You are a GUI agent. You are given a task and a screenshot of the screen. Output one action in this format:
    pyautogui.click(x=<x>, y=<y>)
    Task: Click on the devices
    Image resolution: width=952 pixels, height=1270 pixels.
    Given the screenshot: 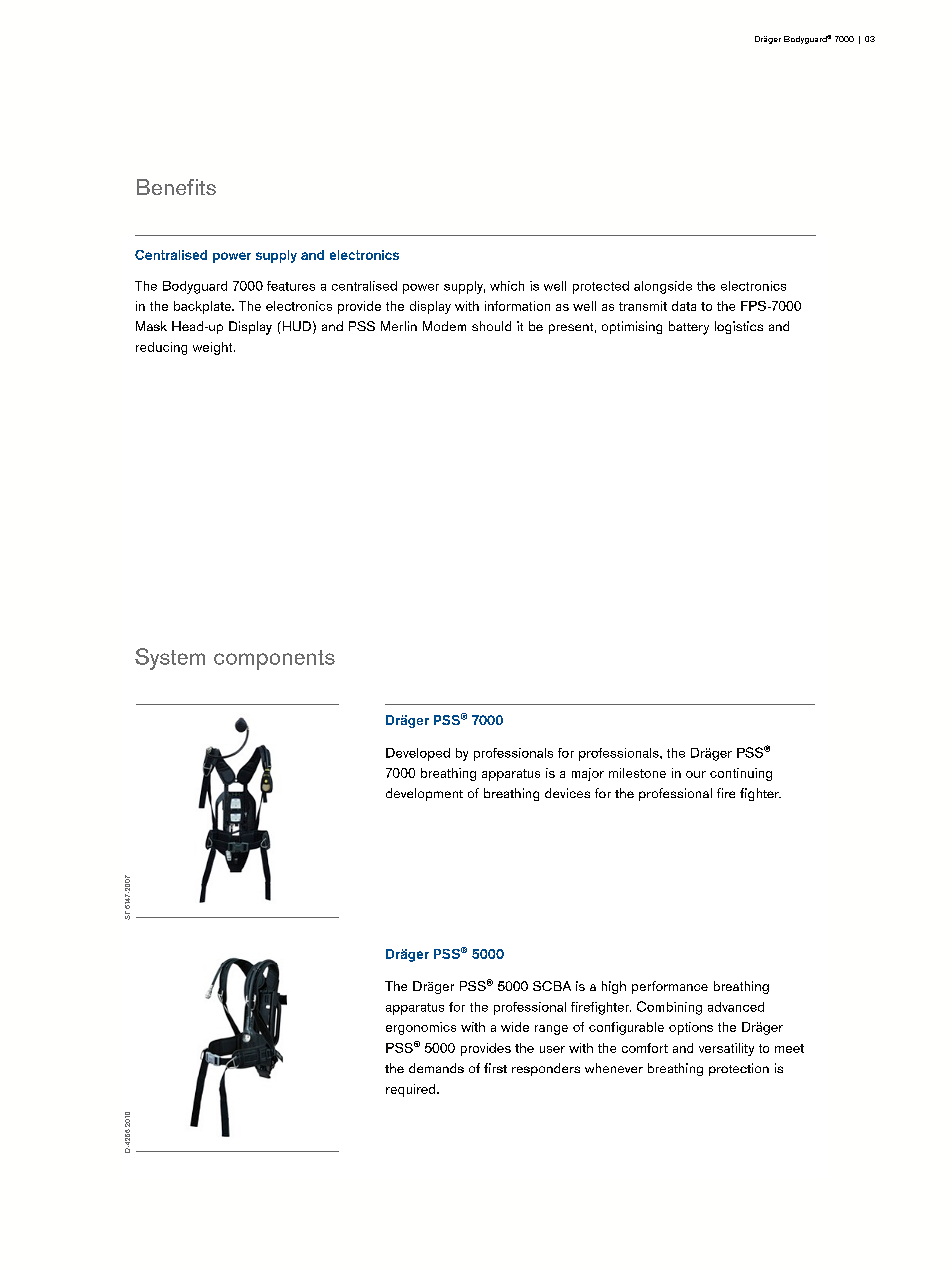 What is the action you would take?
    pyautogui.click(x=567, y=793)
